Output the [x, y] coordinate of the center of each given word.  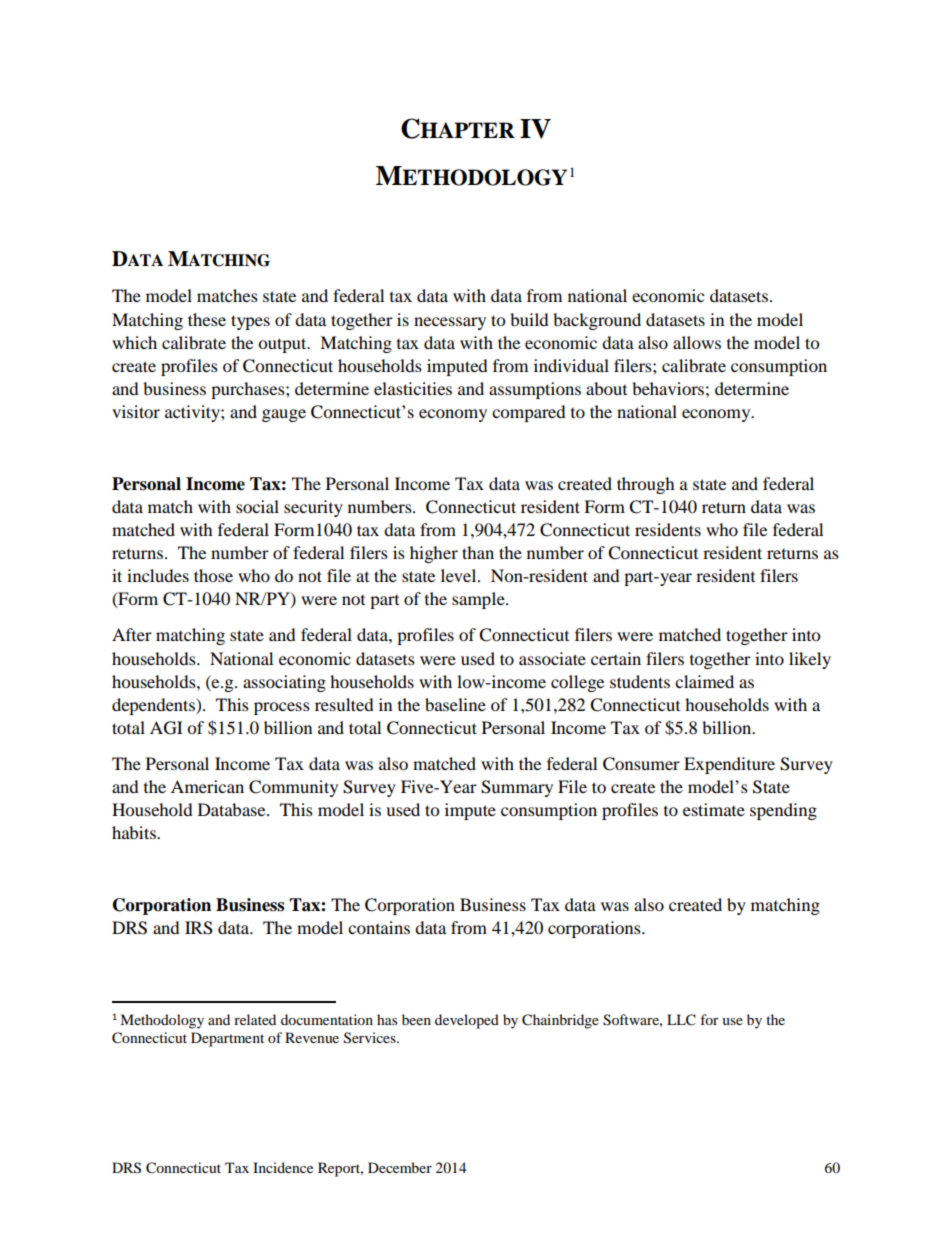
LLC [681, 1020]
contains [379, 927]
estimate [714, 809]
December [400, 1167]
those [213, 575]
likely [810, 660]
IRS [199, 928]
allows [697, 342]
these [207, 319]
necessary [450, 323]
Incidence [283, 1167]
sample [479, 600]
